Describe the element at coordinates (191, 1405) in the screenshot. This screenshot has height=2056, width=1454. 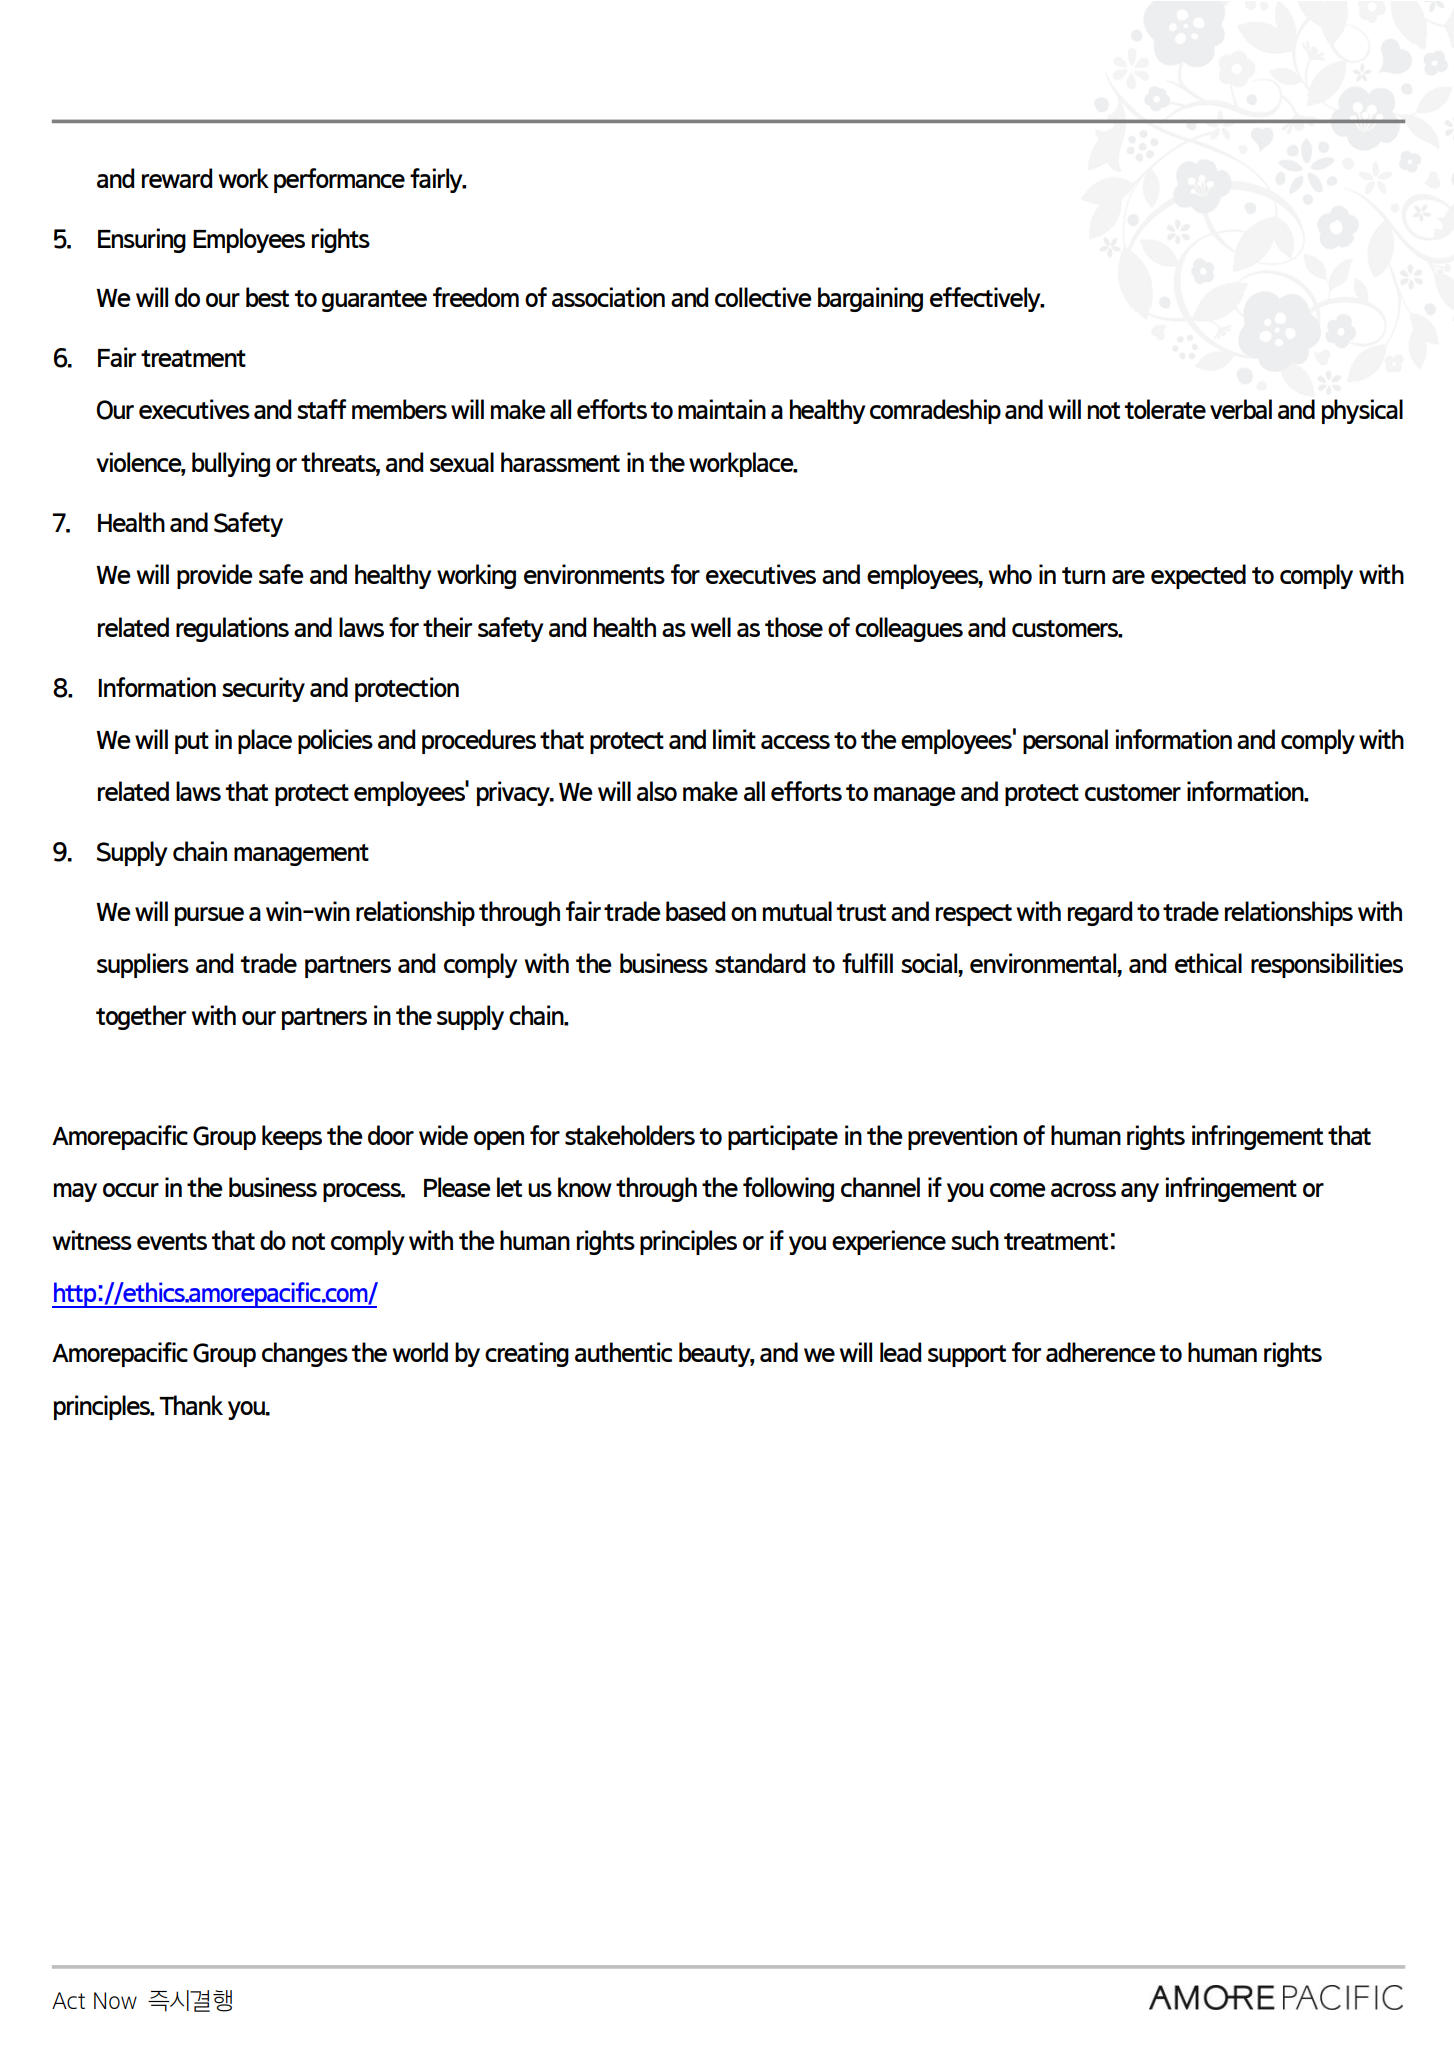
I see `Thank` at that location.
